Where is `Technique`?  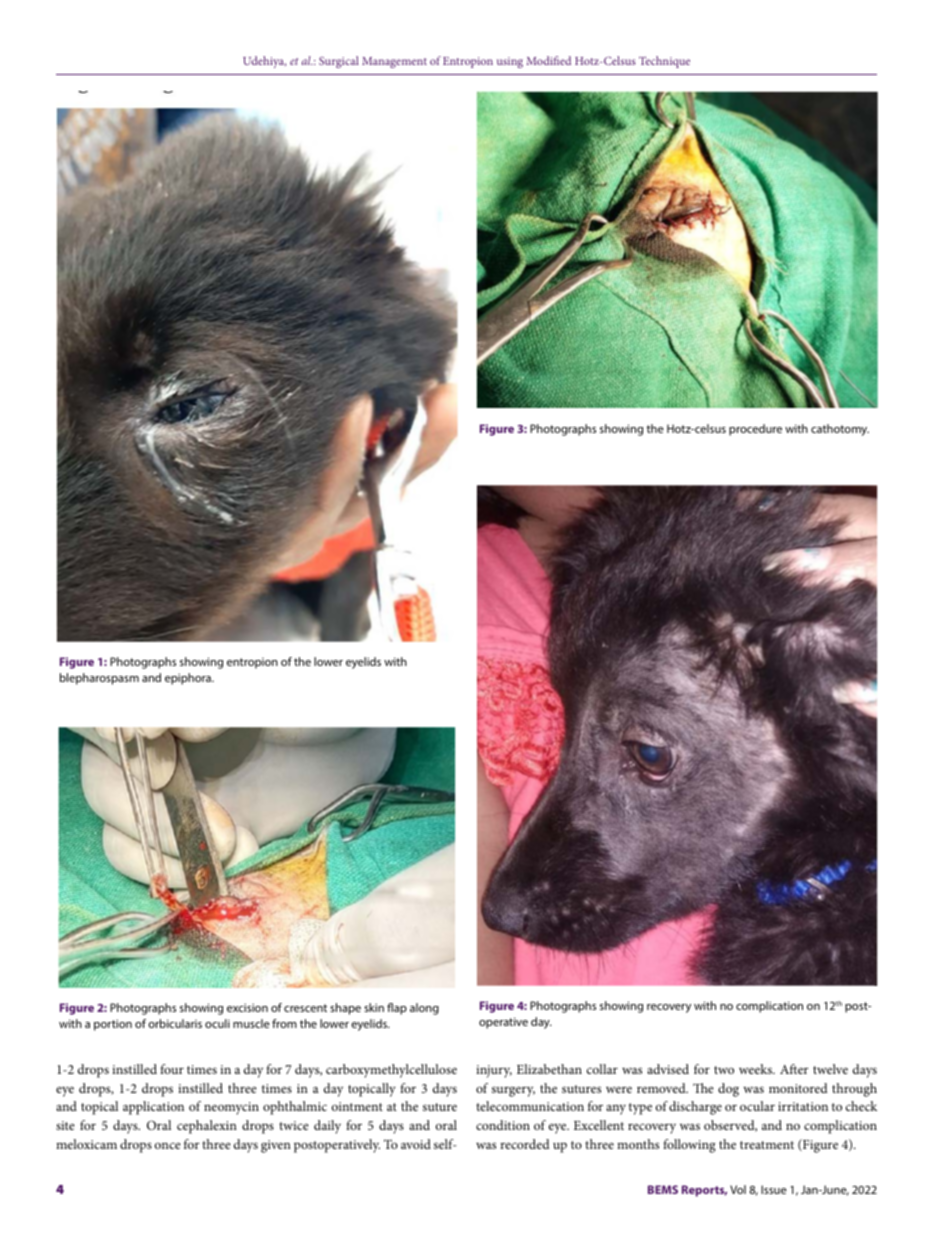
Technique is located at coordinates (664, 62).
